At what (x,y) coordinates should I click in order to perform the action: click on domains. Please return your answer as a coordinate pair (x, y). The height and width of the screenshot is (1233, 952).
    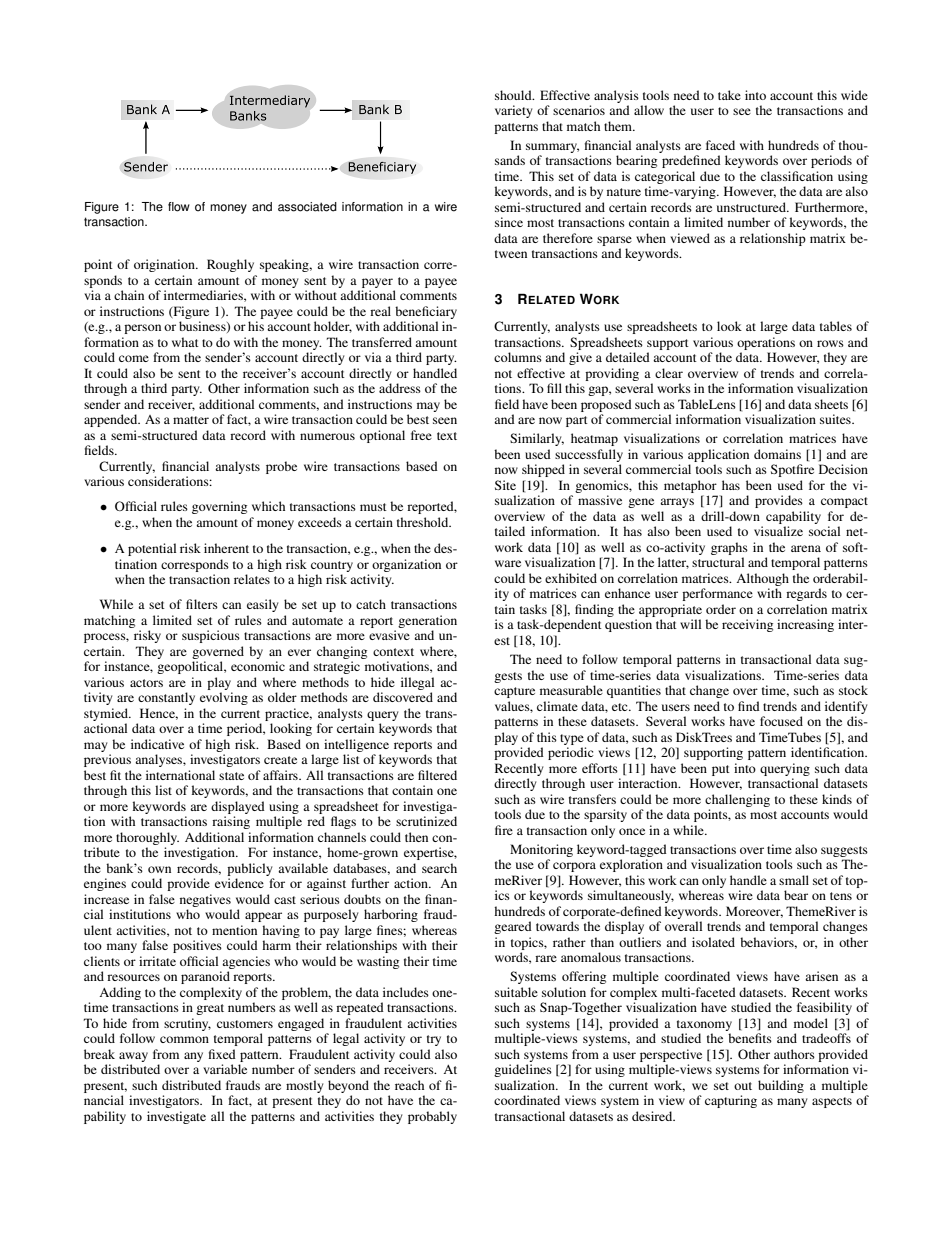
    Looking at the image, I should click on (777, 454).
